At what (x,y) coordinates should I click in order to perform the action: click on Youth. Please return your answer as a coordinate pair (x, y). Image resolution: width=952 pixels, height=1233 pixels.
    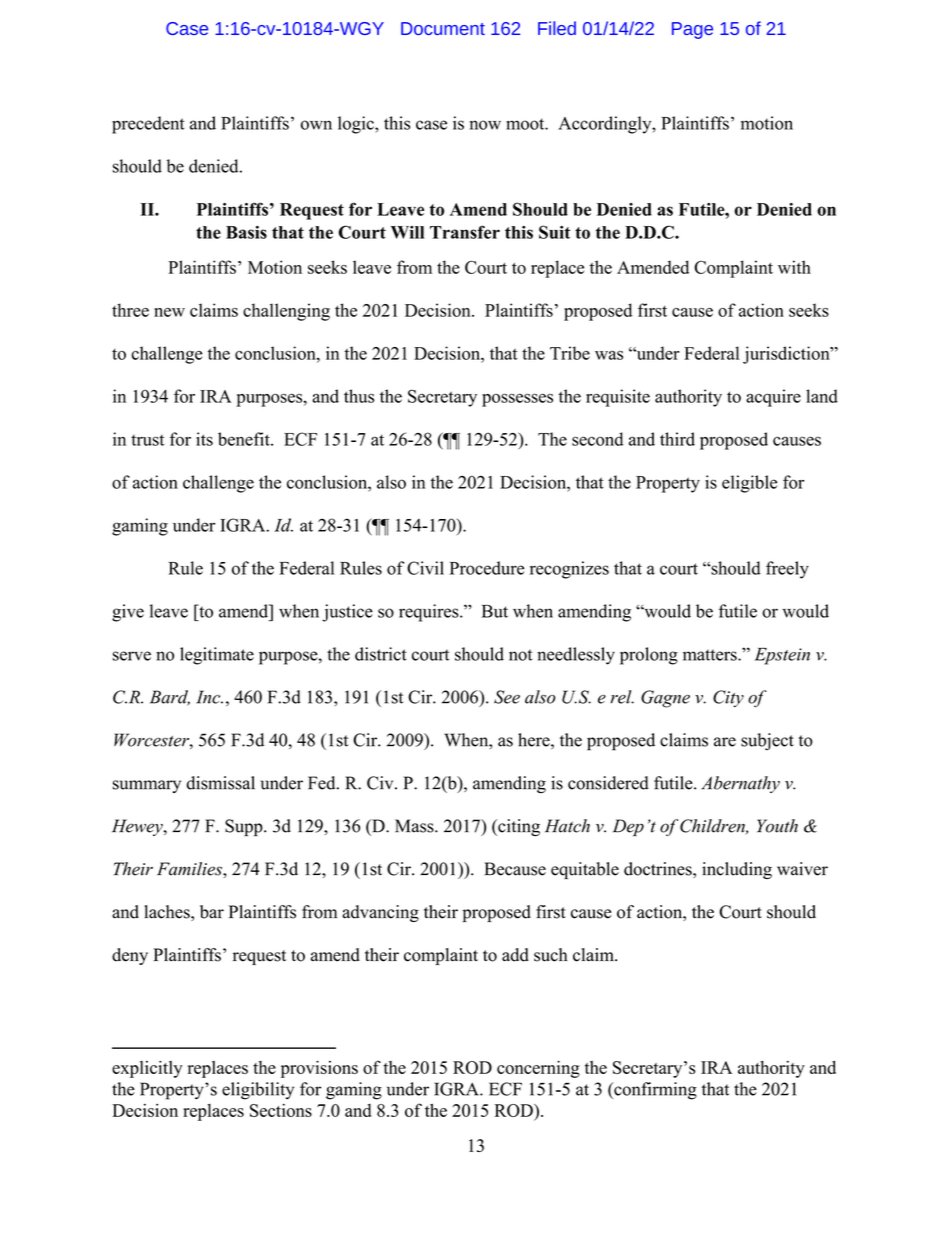
    Looking at the image, I should click on (777, 826).
